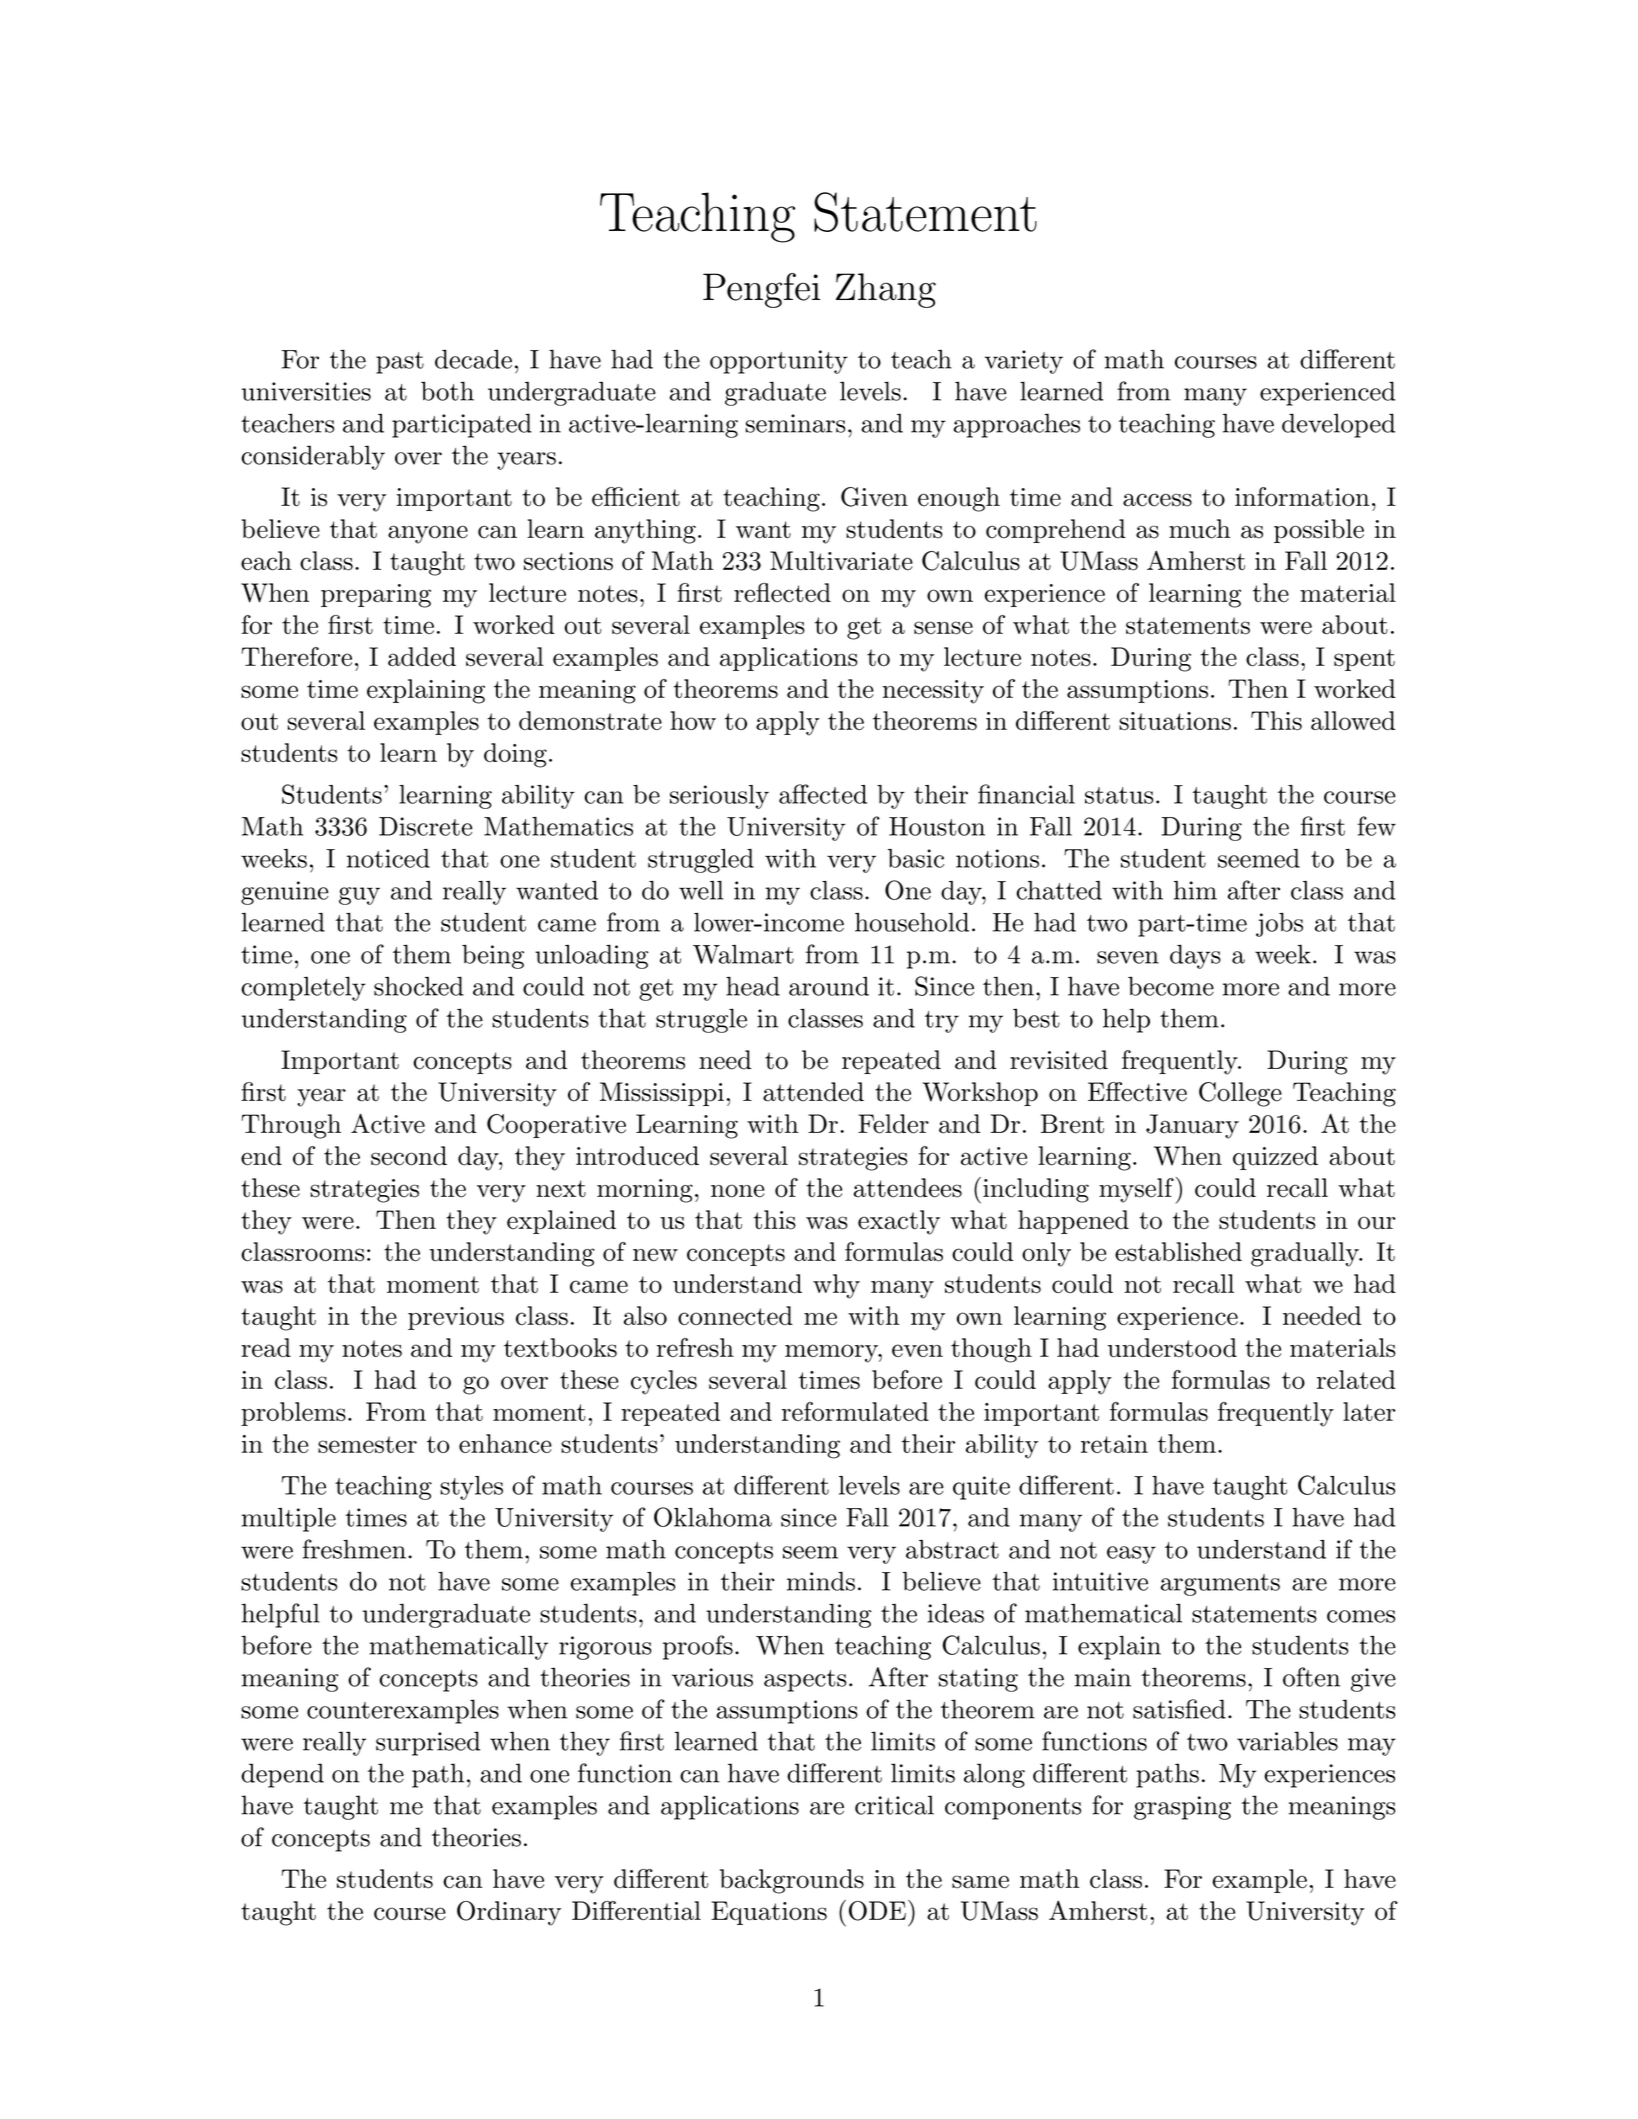  I want to click on developed, so click(1338, 425).
